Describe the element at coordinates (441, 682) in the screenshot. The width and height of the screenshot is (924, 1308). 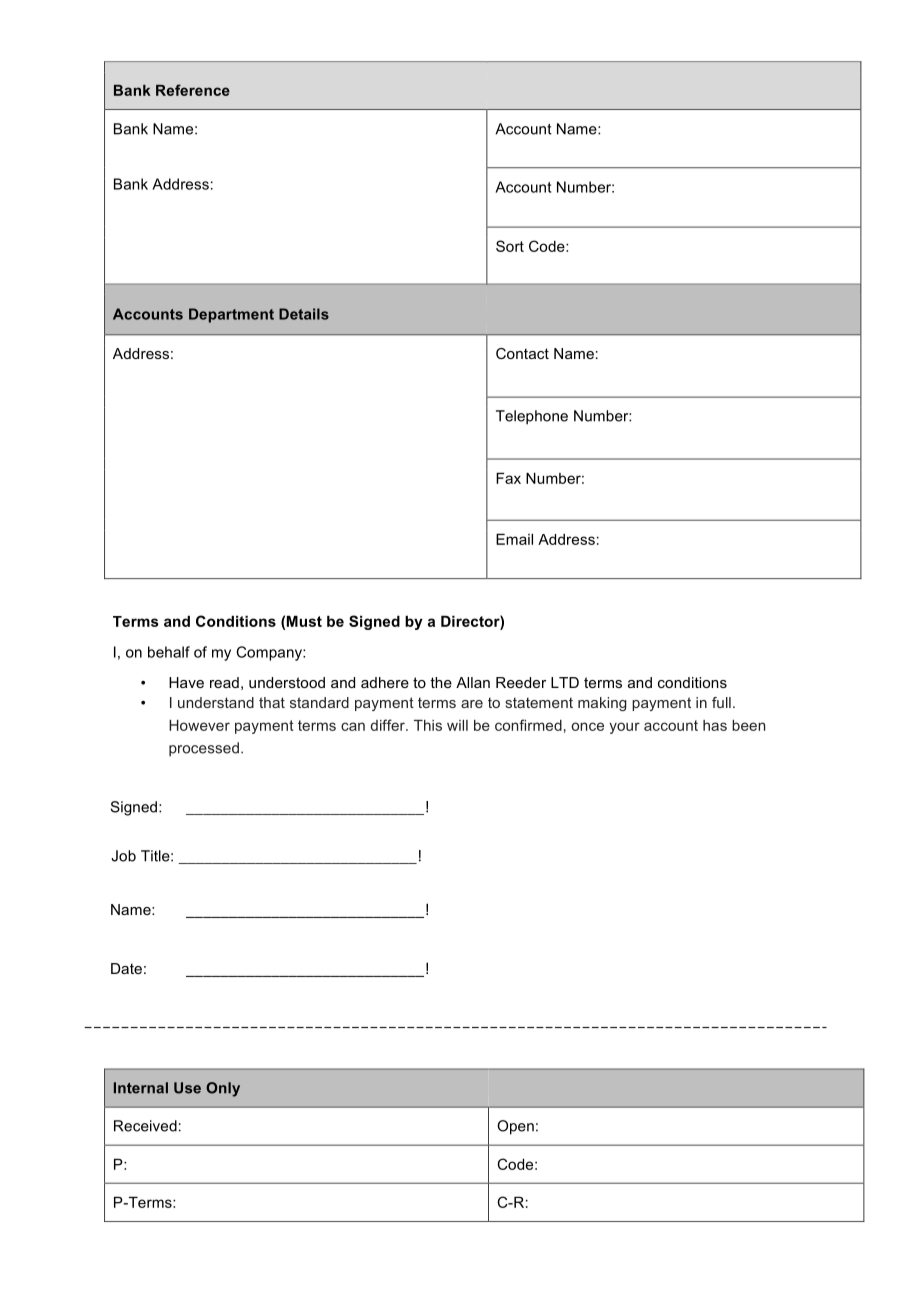
I see `the` at that location.
